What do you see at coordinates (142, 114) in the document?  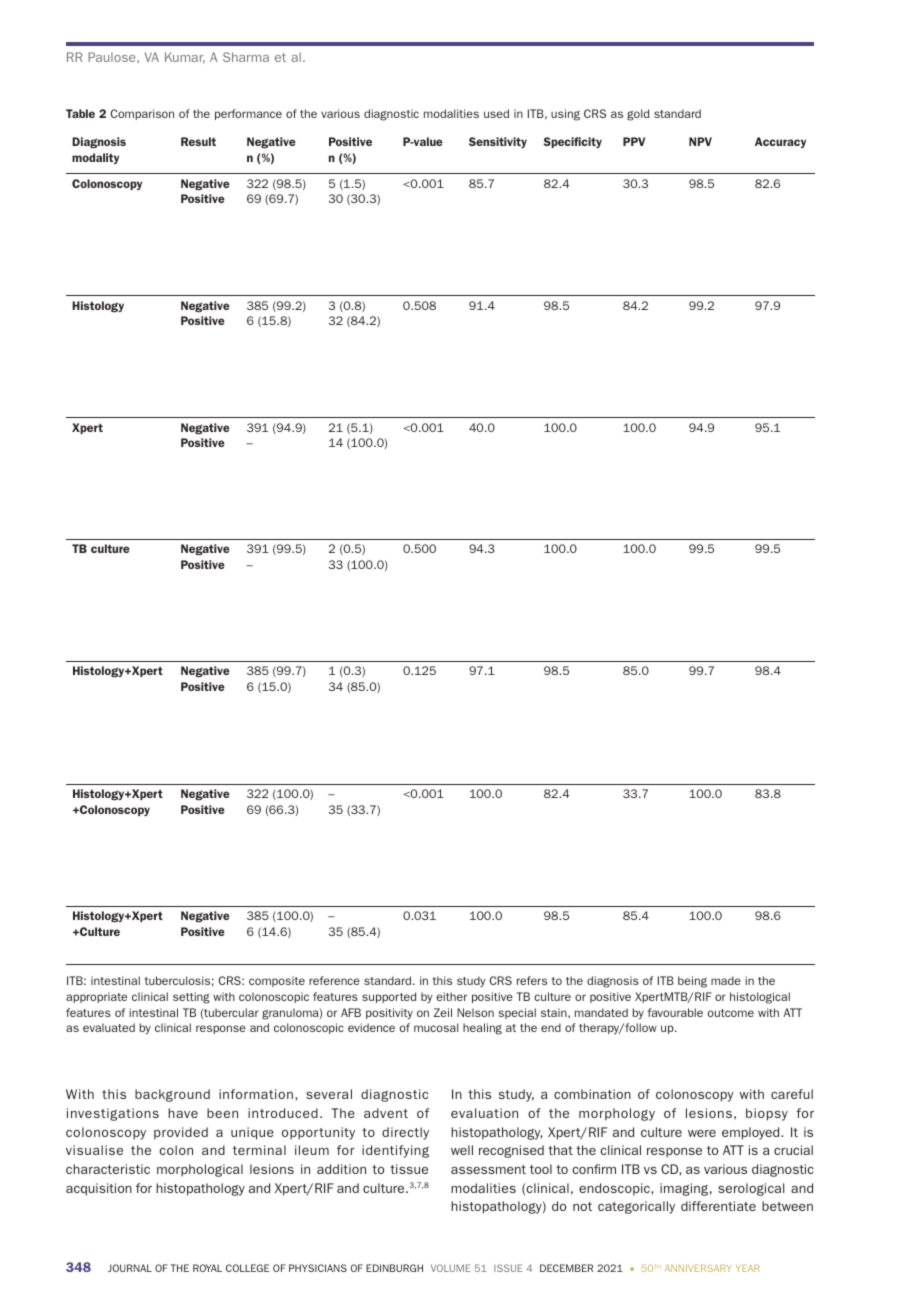 I see `Comparison` at bounding box center [142, 114].
